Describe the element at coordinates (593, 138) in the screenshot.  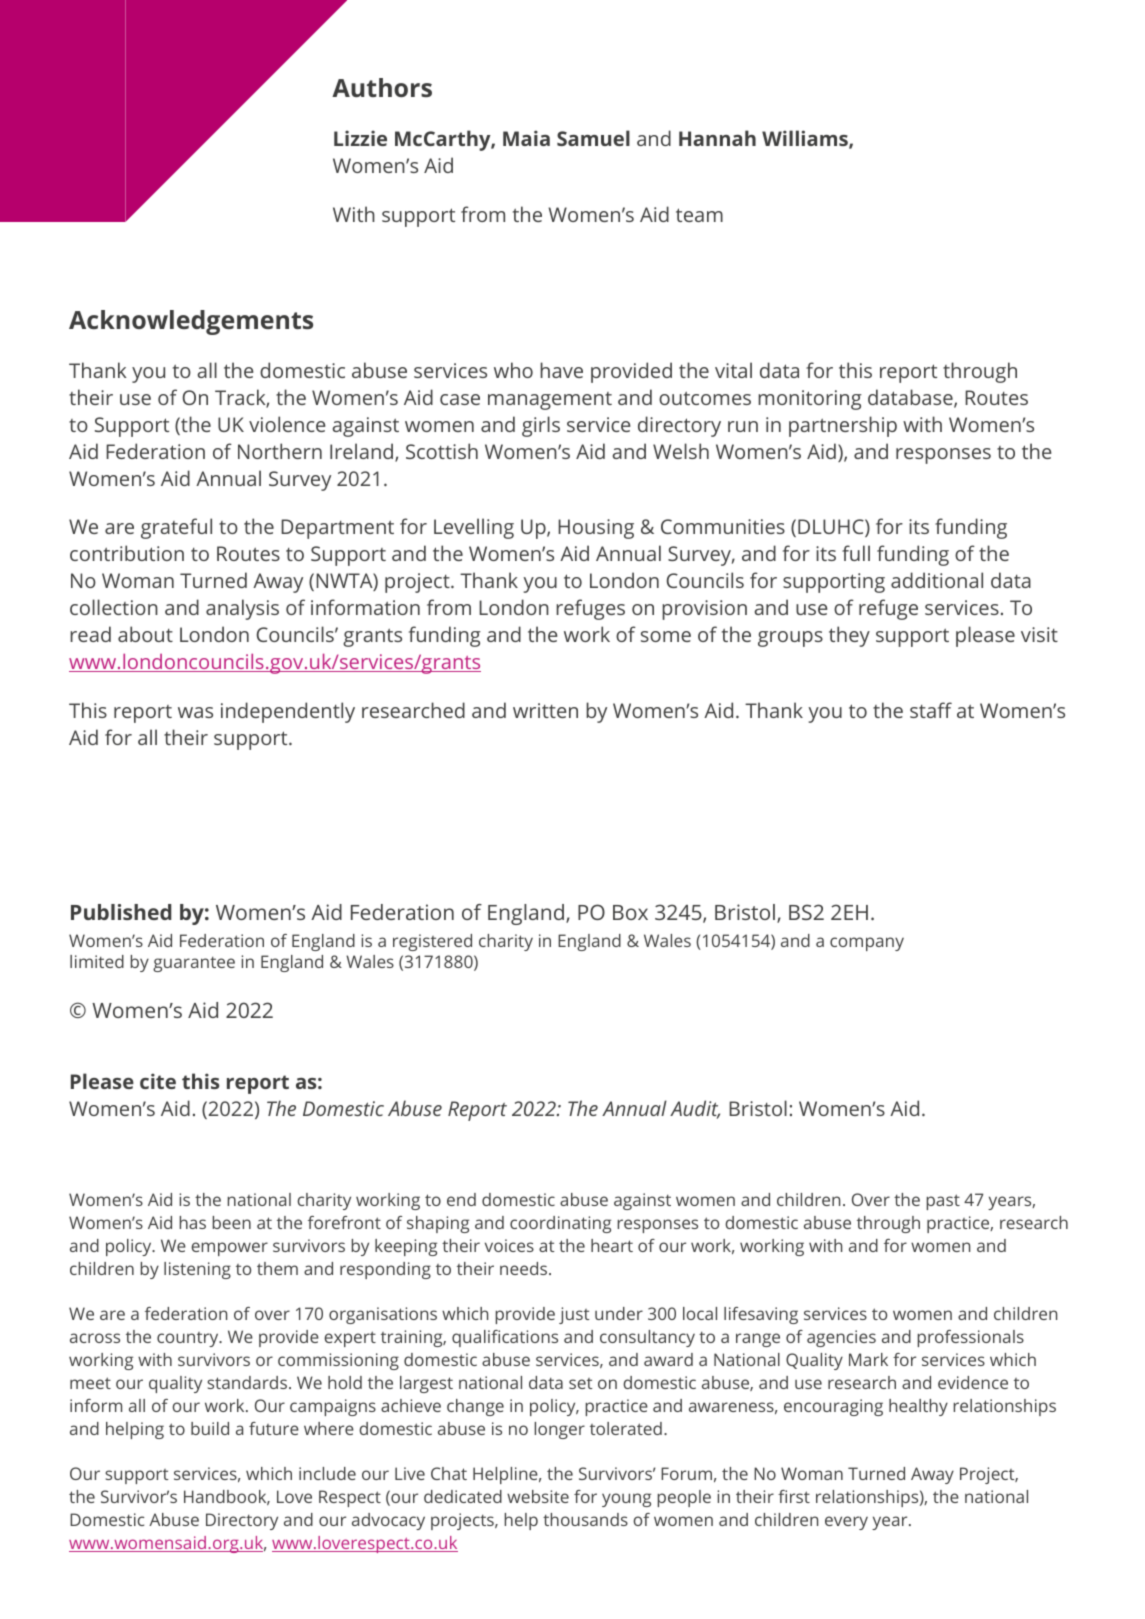
I see `Samuel` at that location.
